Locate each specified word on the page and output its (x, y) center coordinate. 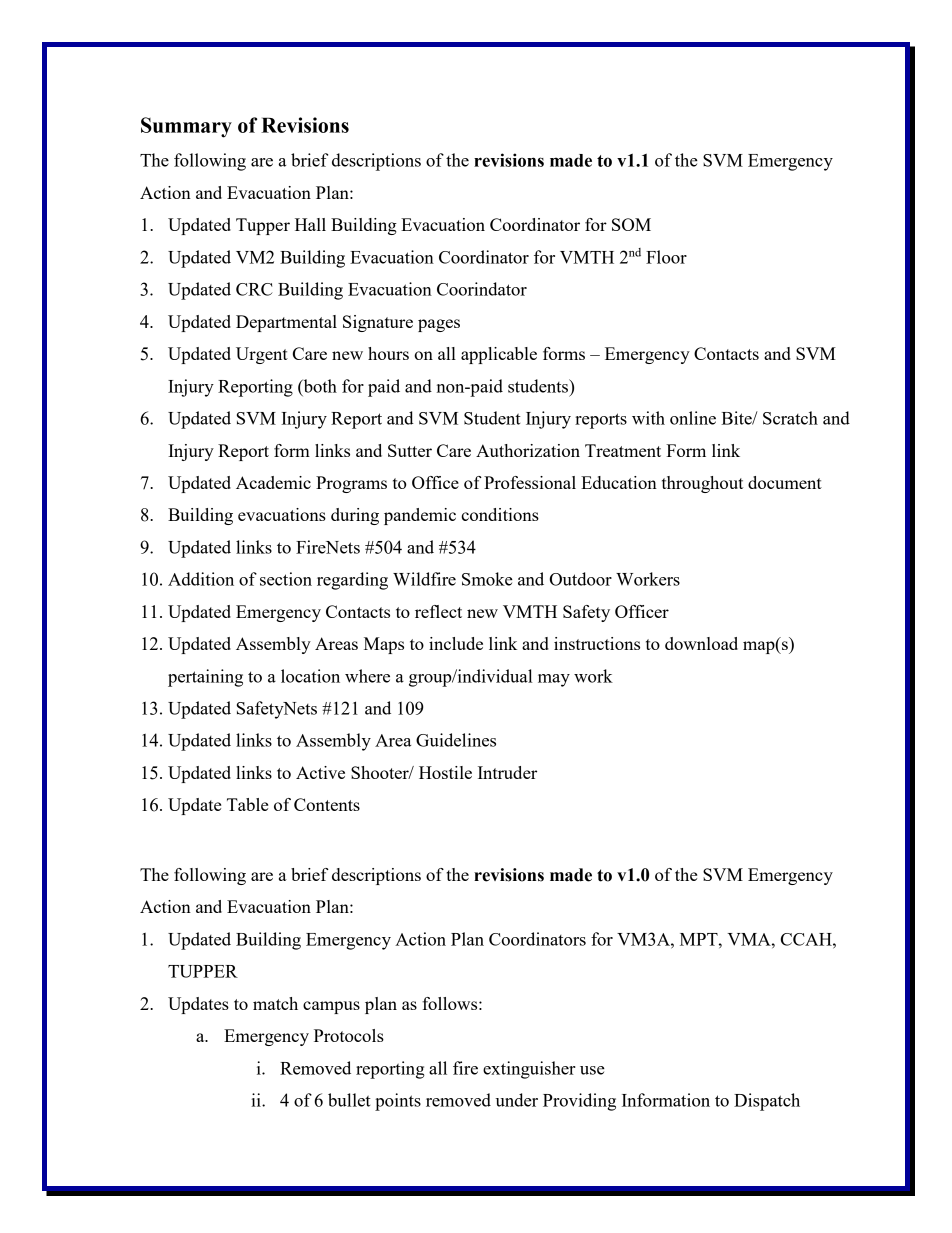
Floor (666, 257)
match (275, 1003)
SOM (631, 224)
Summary (186, 127)
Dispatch (767, 1102)
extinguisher (529, 1070)
